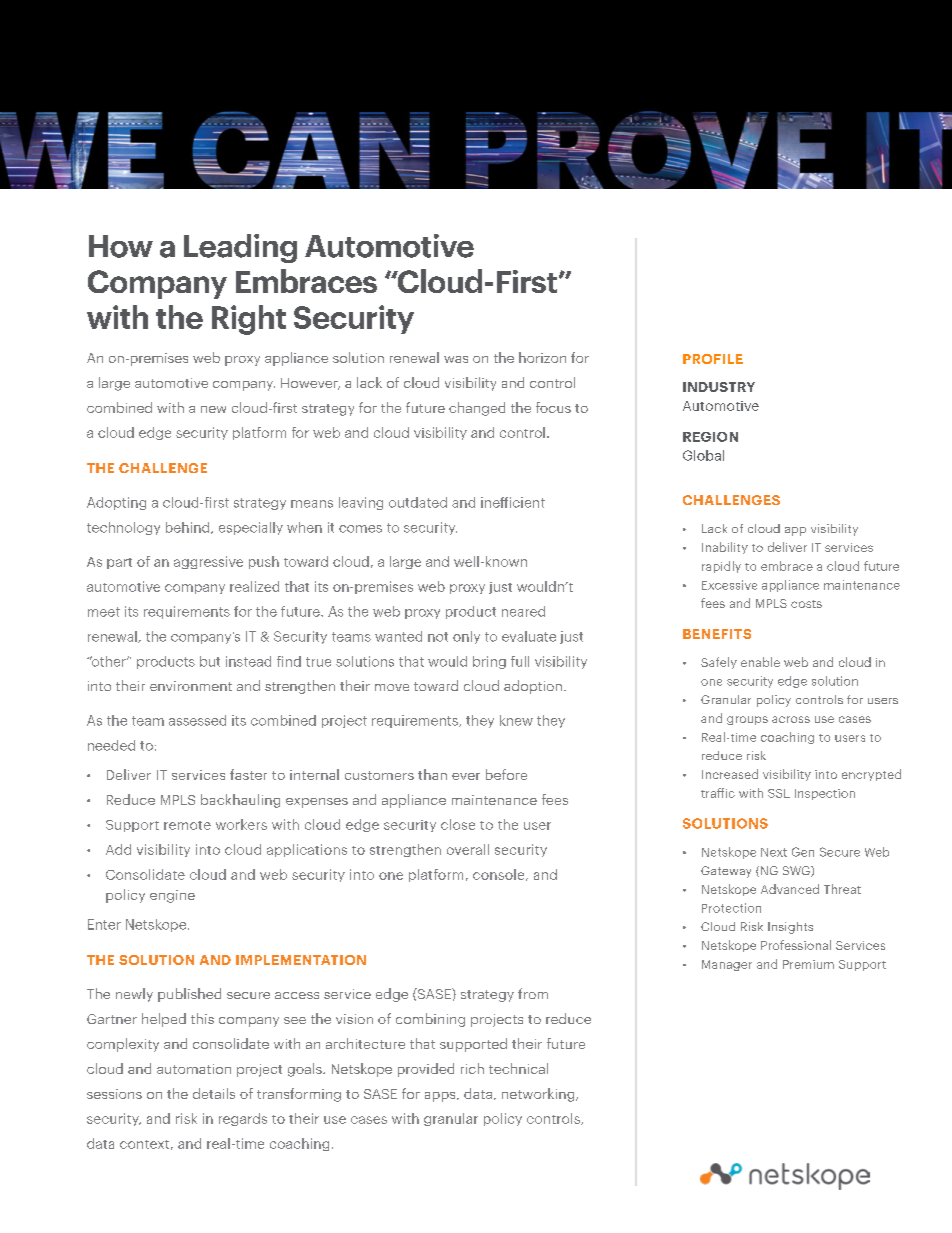 This page has width=952, height=1233. Describe the element at coordinates (191, 686) in the page. I see `environment` at that location.
